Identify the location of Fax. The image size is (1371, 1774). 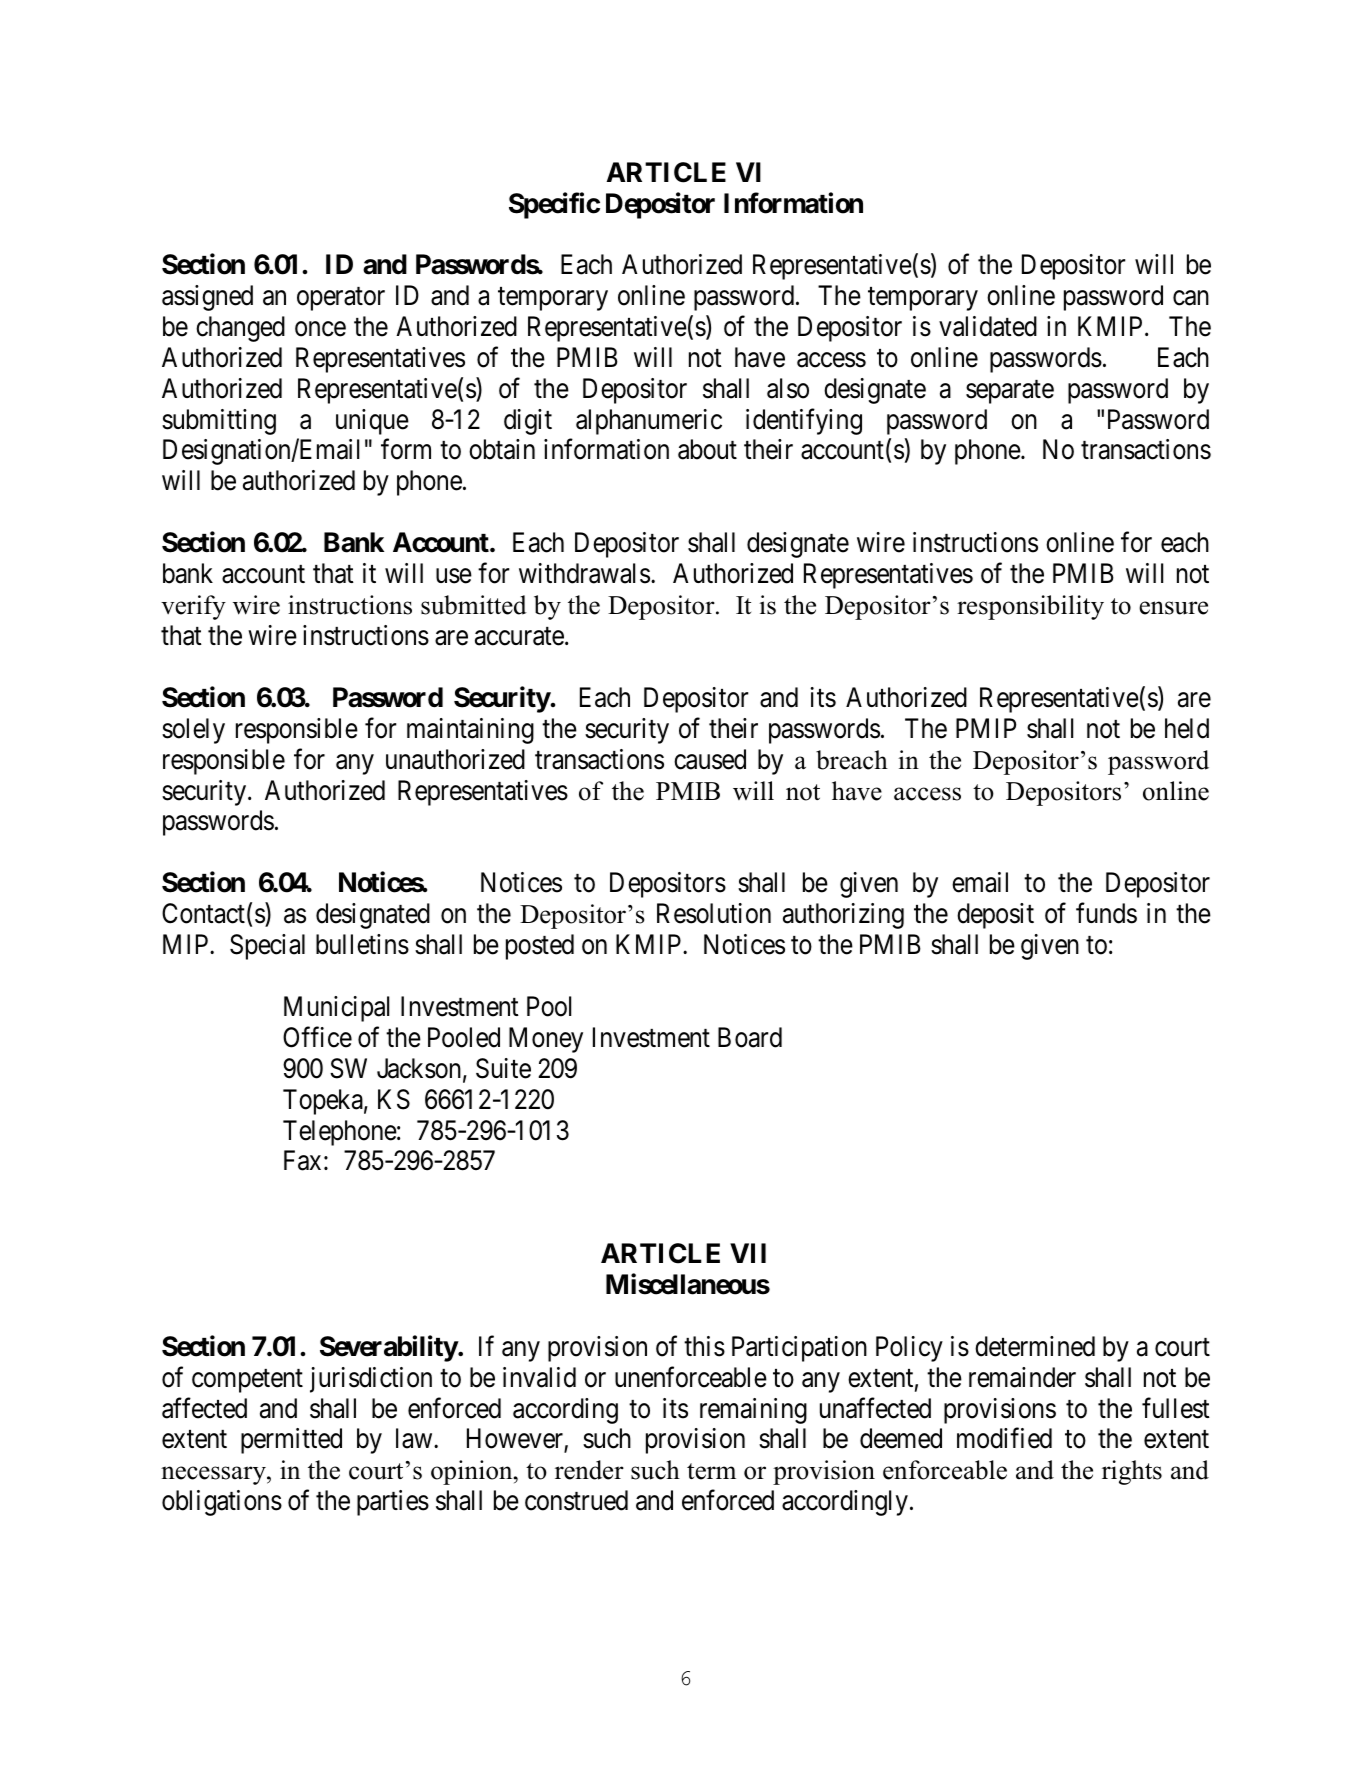
(302, 1161).
